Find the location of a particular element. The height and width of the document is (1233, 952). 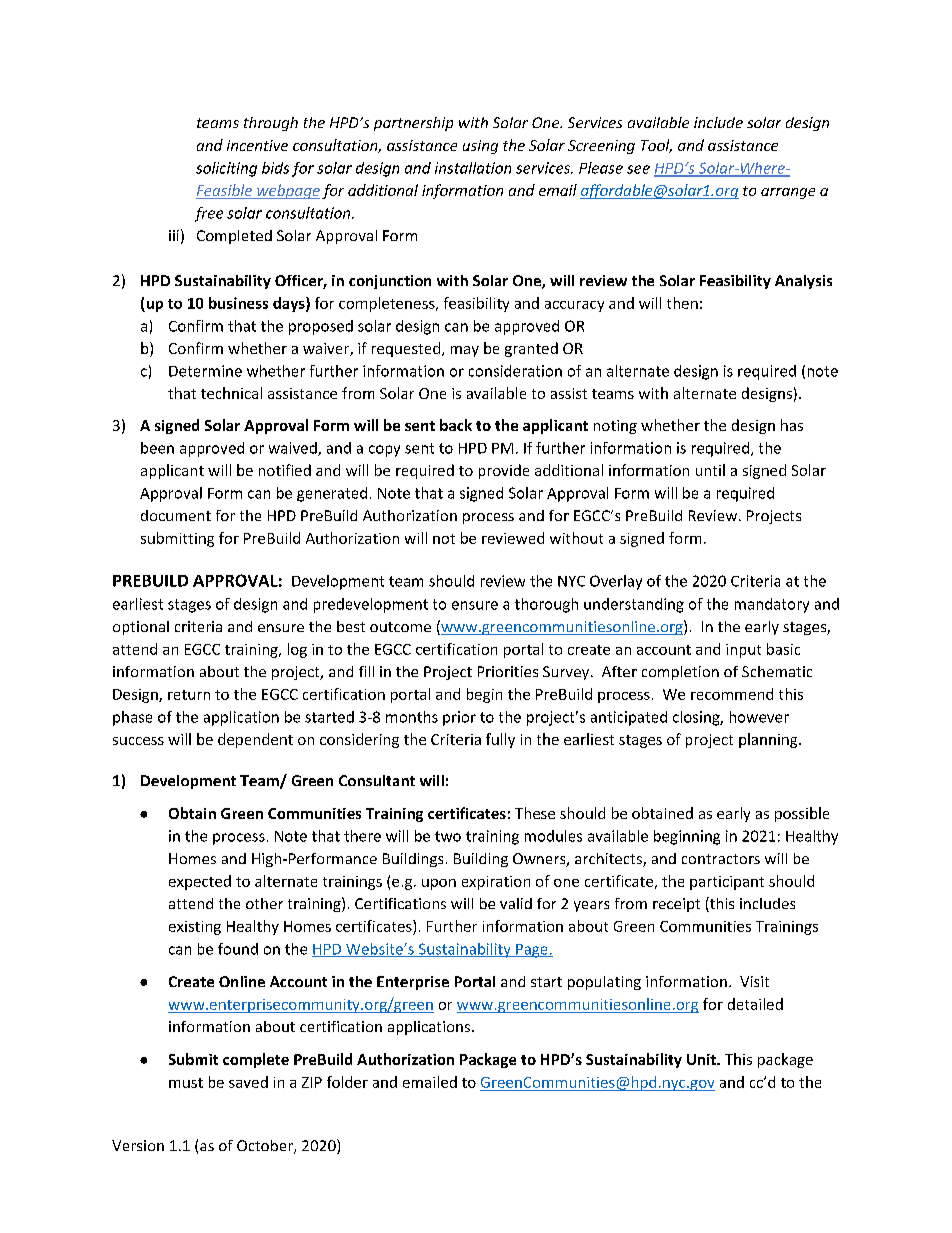

however is located at coordinates (759, 717).
